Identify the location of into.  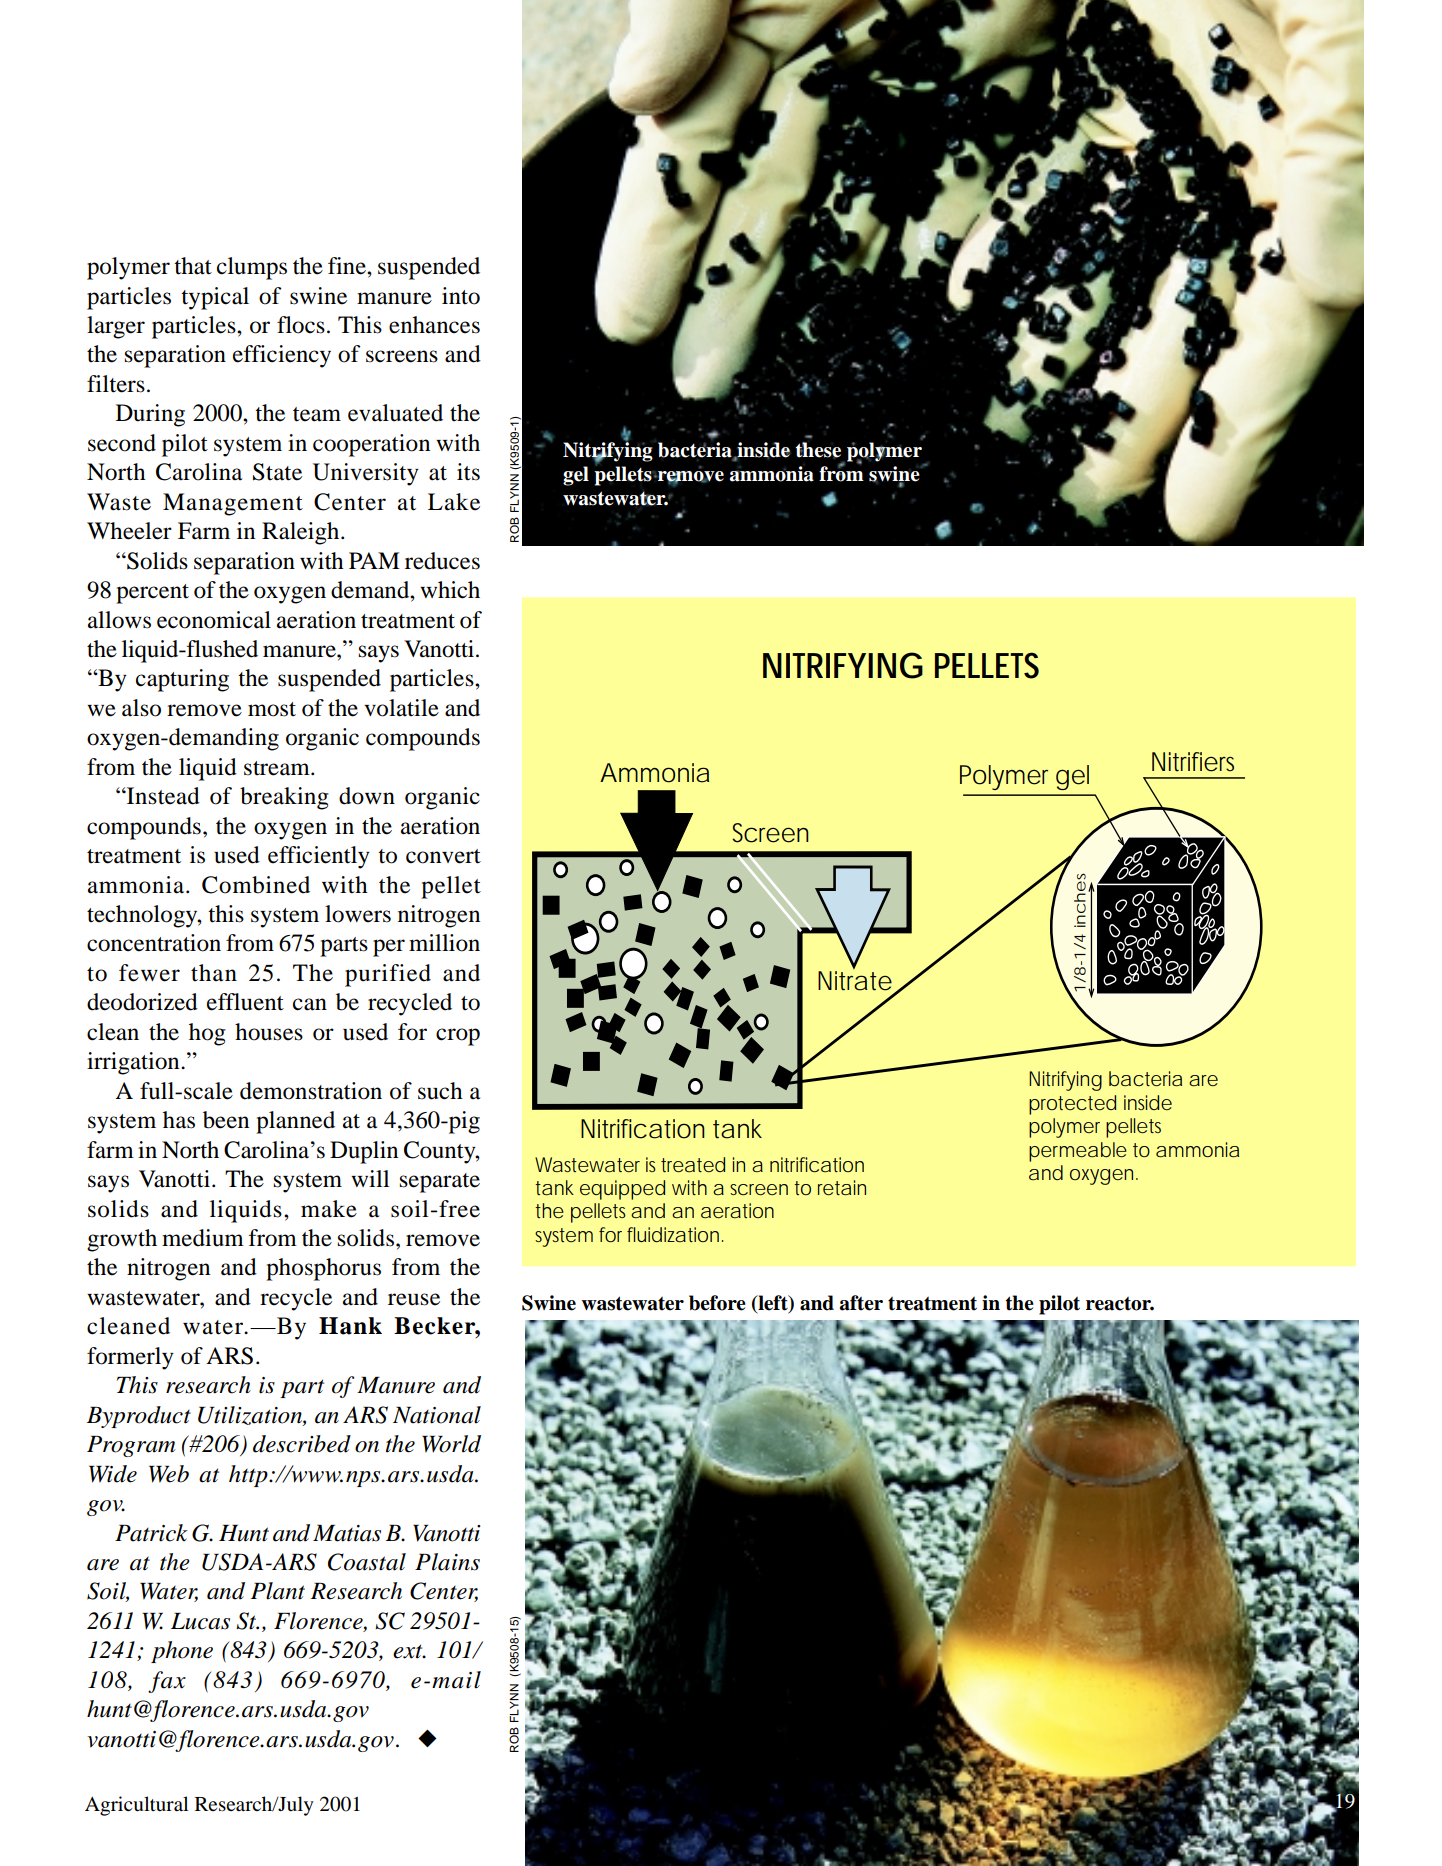
(461, 296).
